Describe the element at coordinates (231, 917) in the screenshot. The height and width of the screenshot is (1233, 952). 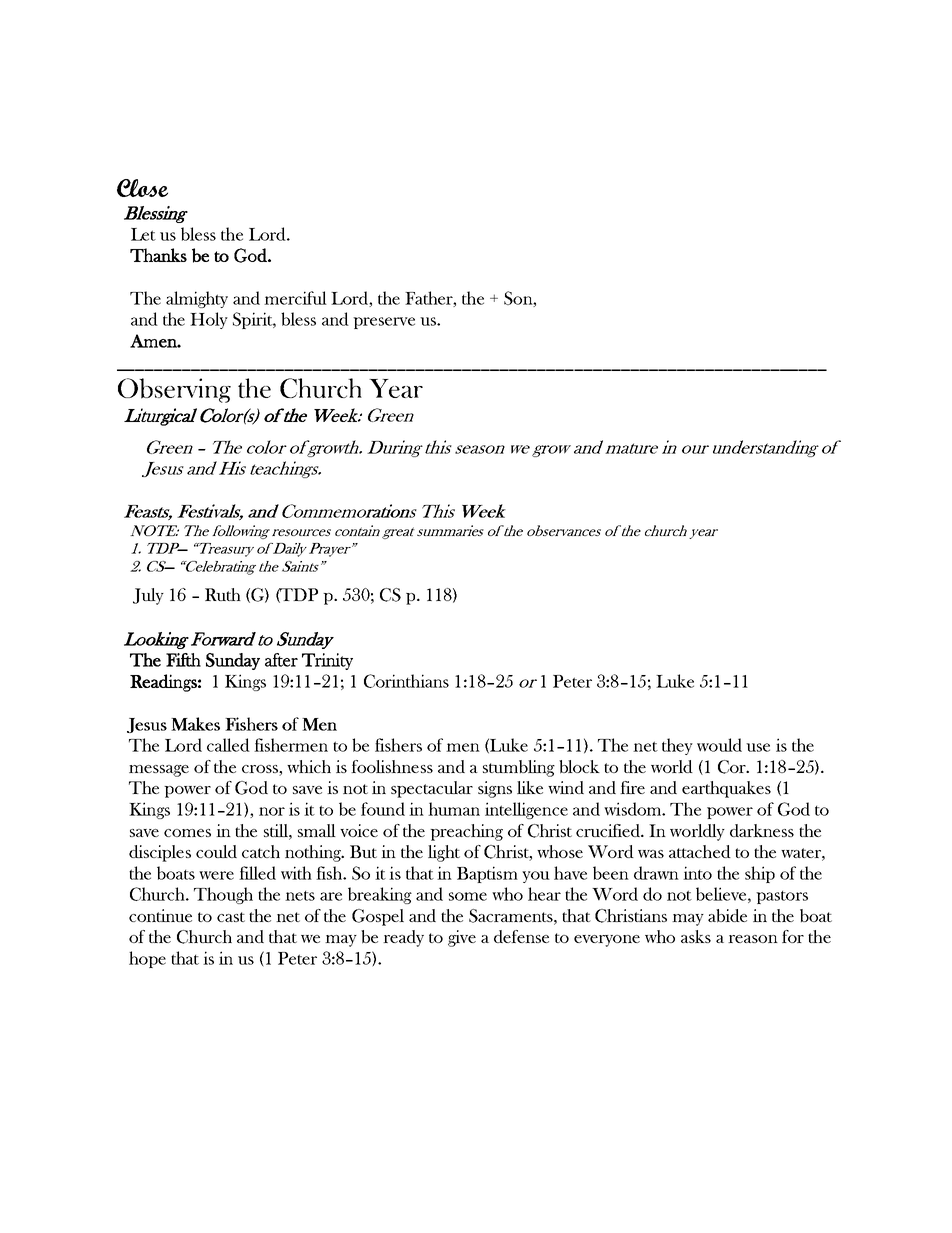
I see `cast` at that location.
